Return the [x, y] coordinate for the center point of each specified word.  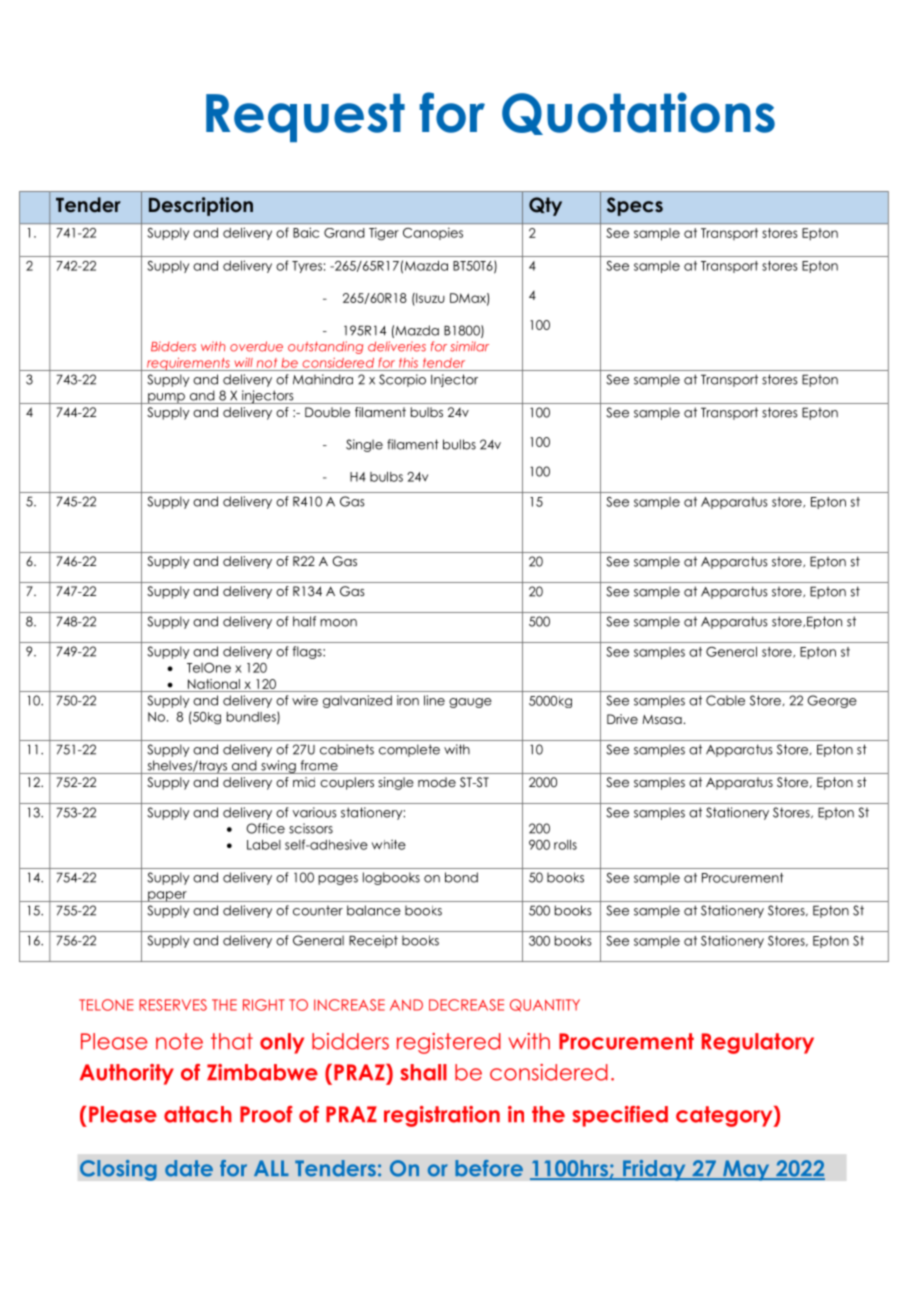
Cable [725, 700]
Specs [635, 206]
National [214, 684]
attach [198, 1114]
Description [201, 206]
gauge [470, 703]
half [304, 621]
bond [461, 877]
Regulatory [758, 1043]
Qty [545, 206]
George [832, 701]
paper [167, 896]
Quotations [638, 113]
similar [469, 346]
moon [338, 623]
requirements [188, 364]
